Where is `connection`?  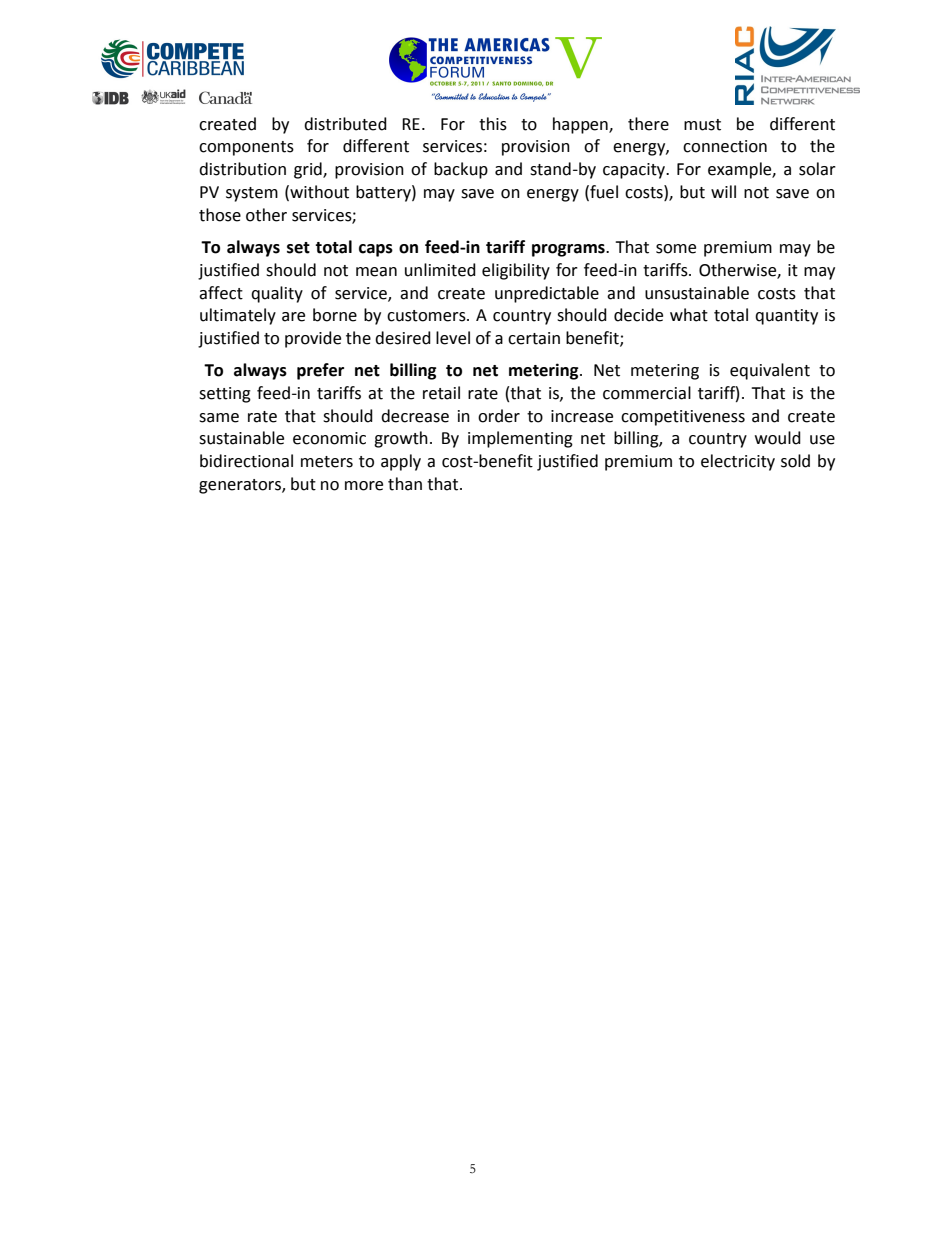
connection is located at coordinates (725, 146).
